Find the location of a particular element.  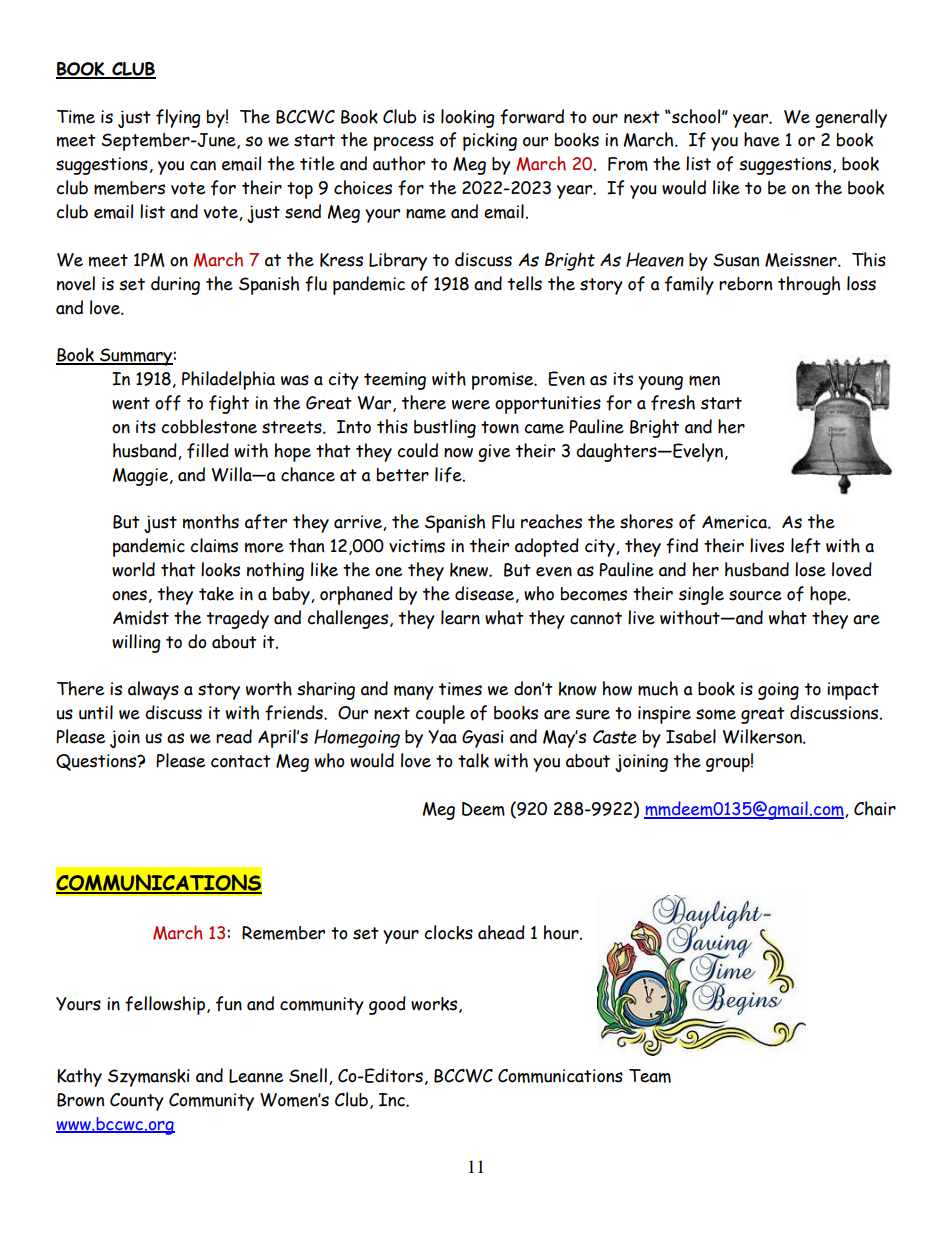

flying is located at coordinates (178, 118).
